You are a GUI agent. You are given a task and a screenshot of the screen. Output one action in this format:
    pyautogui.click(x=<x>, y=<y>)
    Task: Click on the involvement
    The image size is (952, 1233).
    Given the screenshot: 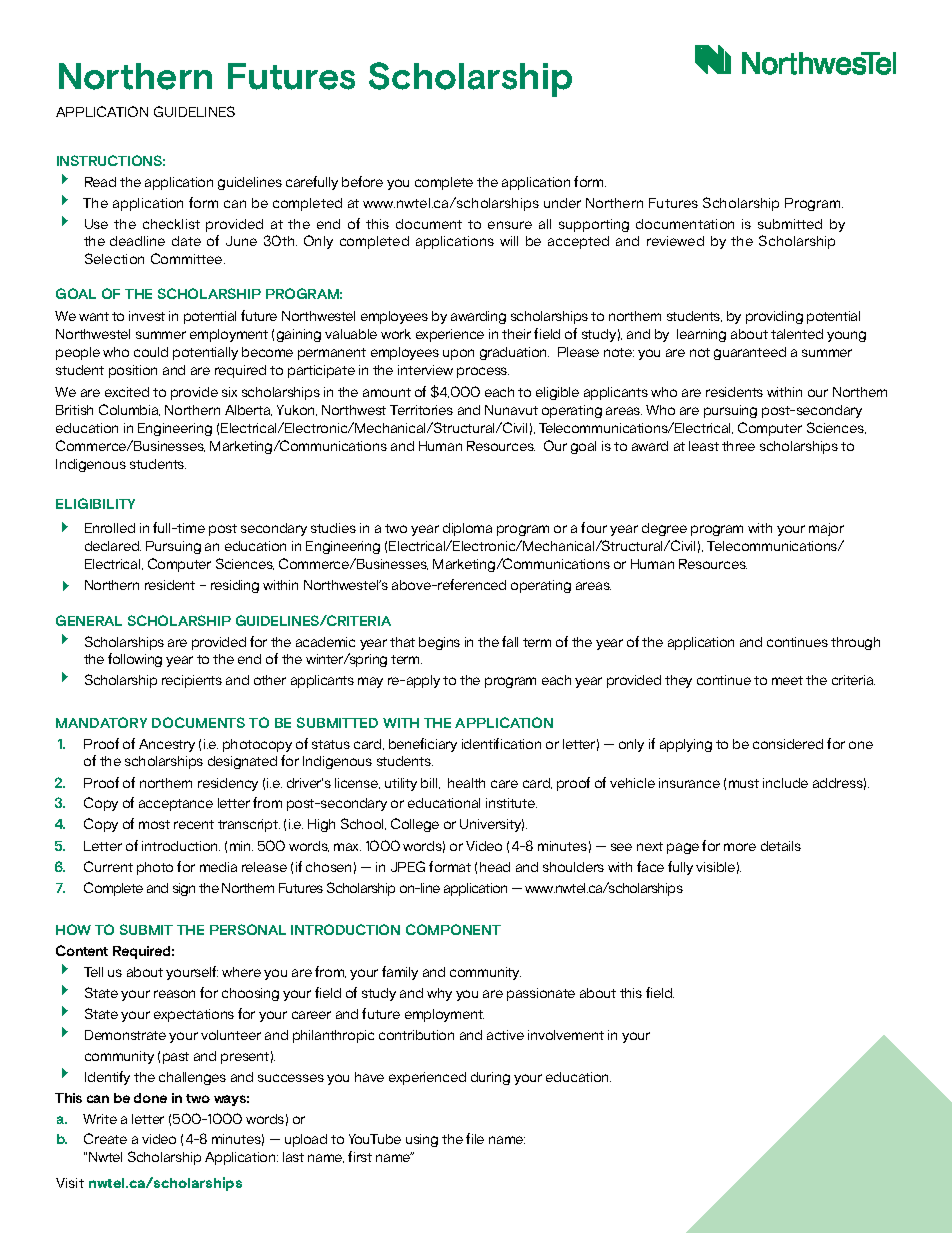 What is the action you would take?
    pyautogui.click(x=566, y=1035)
